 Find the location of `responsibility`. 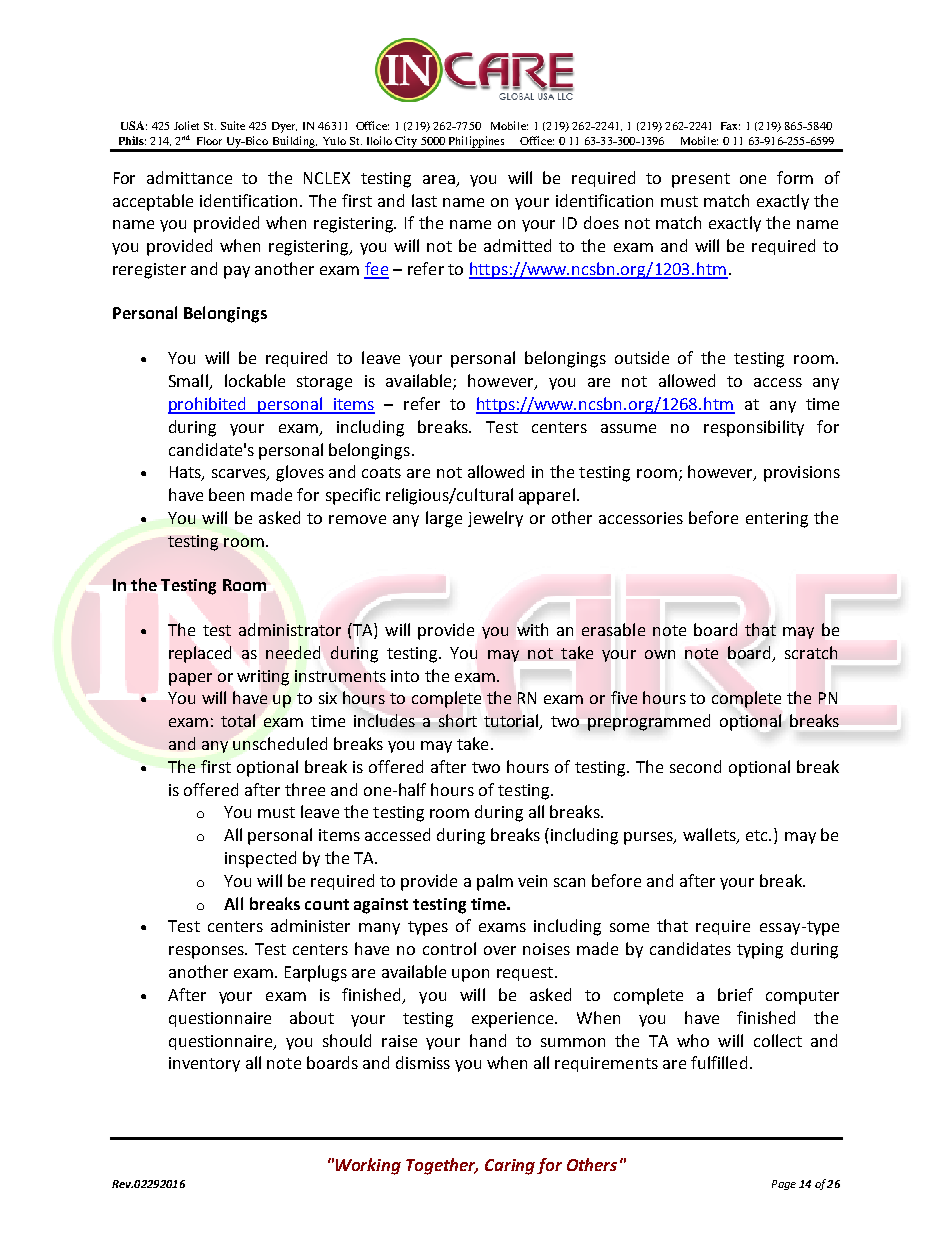

responsibility is located at coordinates (754, 428).
